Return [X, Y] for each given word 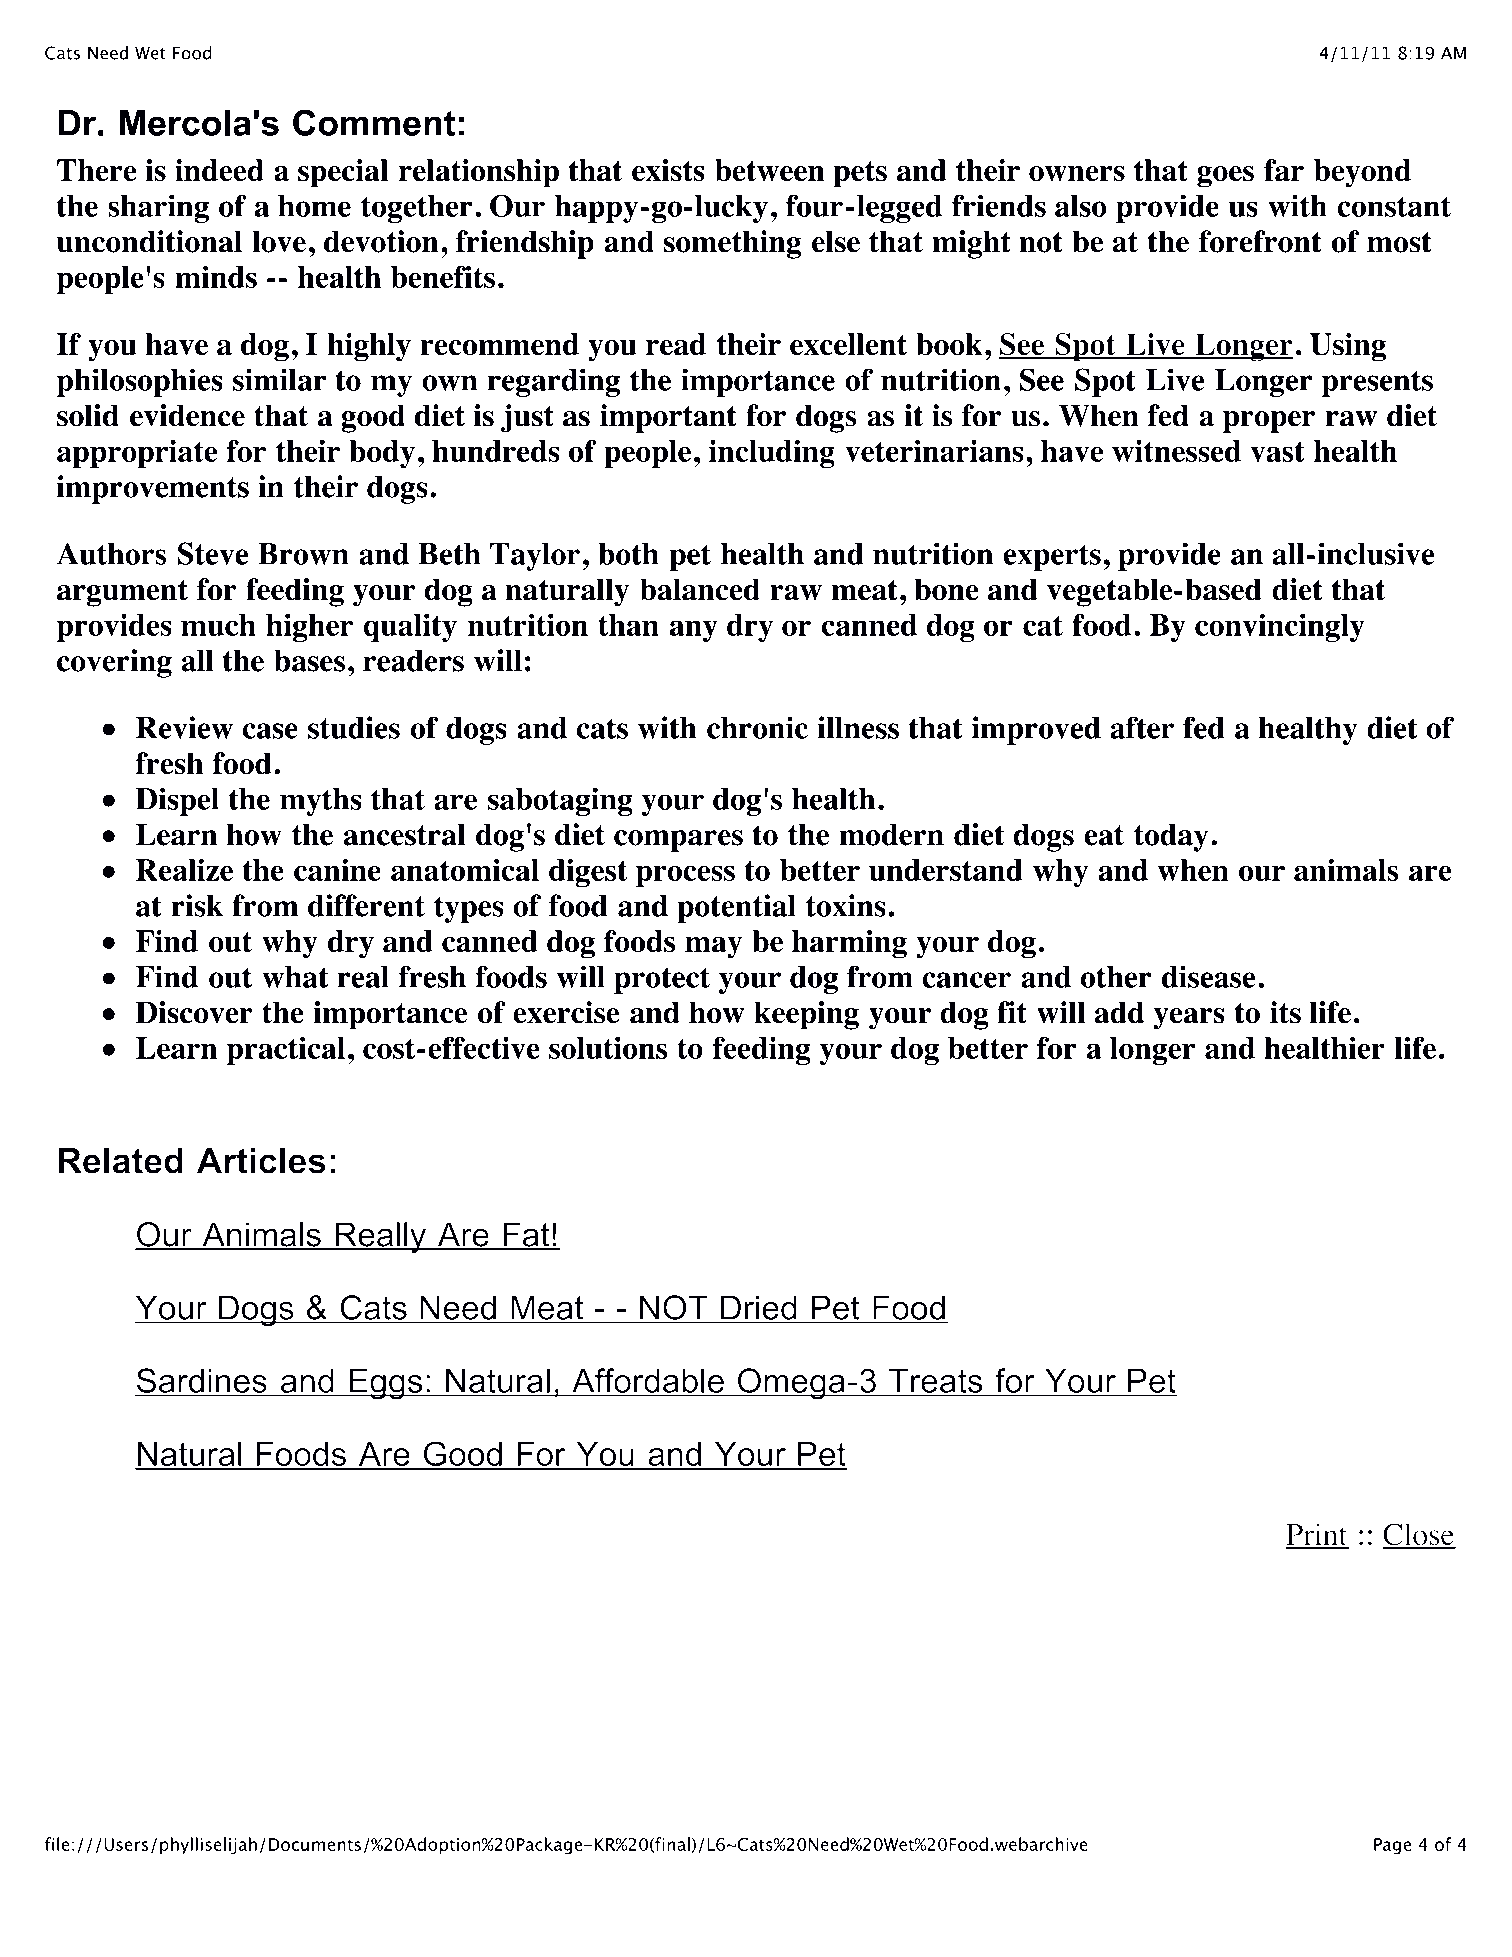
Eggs [386, 1384]
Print [1317, 1535]
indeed [219, 170]
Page [1392, 1846]
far [1284, 170]
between [770, 170]
